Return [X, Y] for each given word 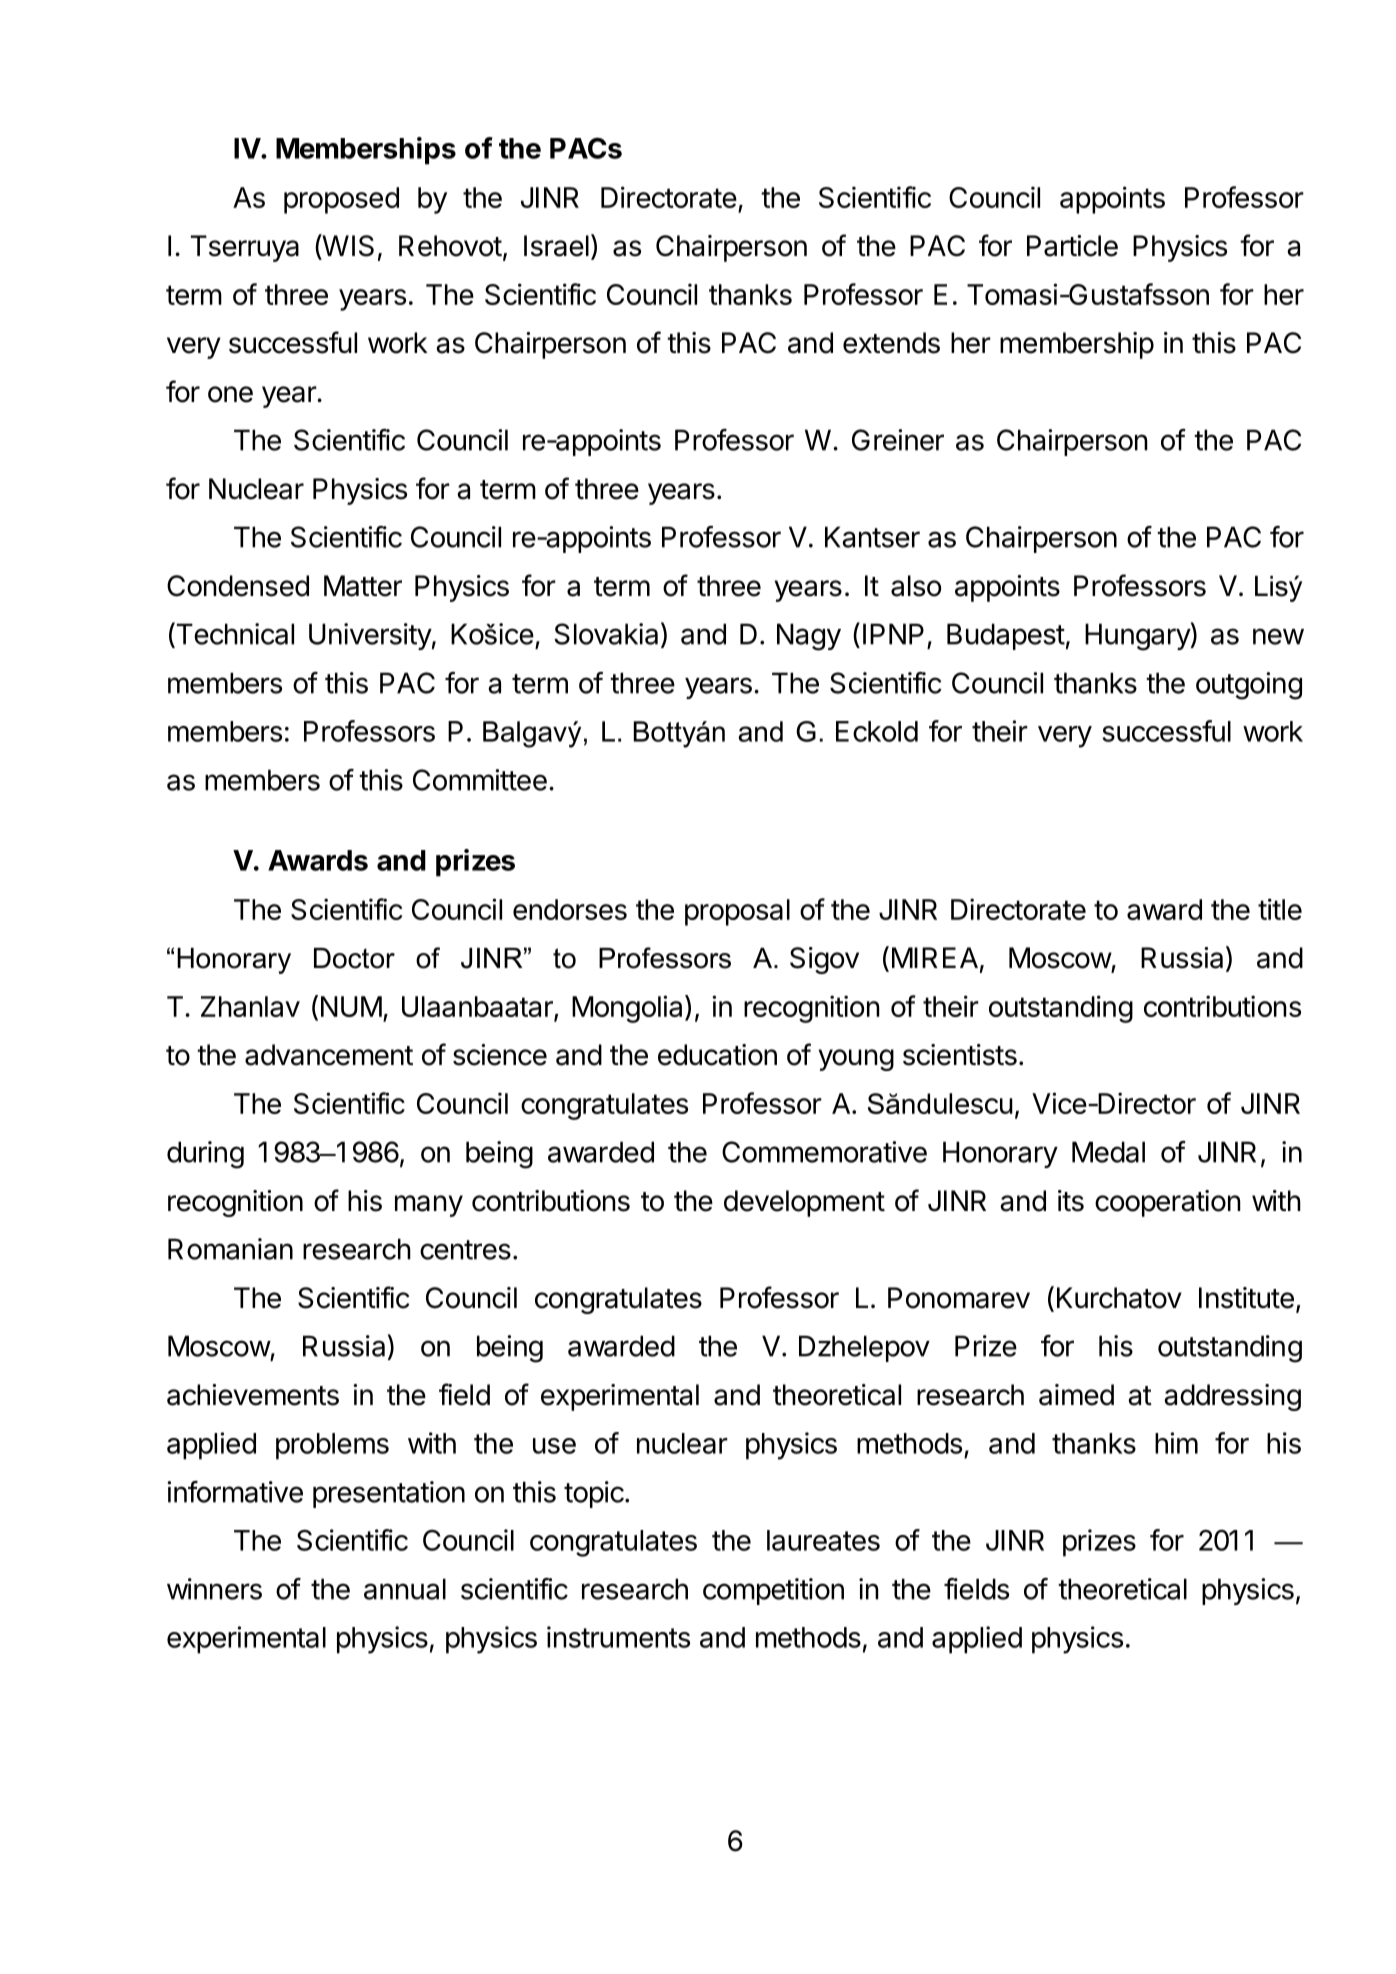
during [205, 1155]
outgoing [1249, 686]
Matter [363, 586]
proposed [341, 200]
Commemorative [824, 1152]
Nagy [809, 637]
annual [405, 1589]
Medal [1108, 1152]
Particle [1072, 246]
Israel [556, 246]
